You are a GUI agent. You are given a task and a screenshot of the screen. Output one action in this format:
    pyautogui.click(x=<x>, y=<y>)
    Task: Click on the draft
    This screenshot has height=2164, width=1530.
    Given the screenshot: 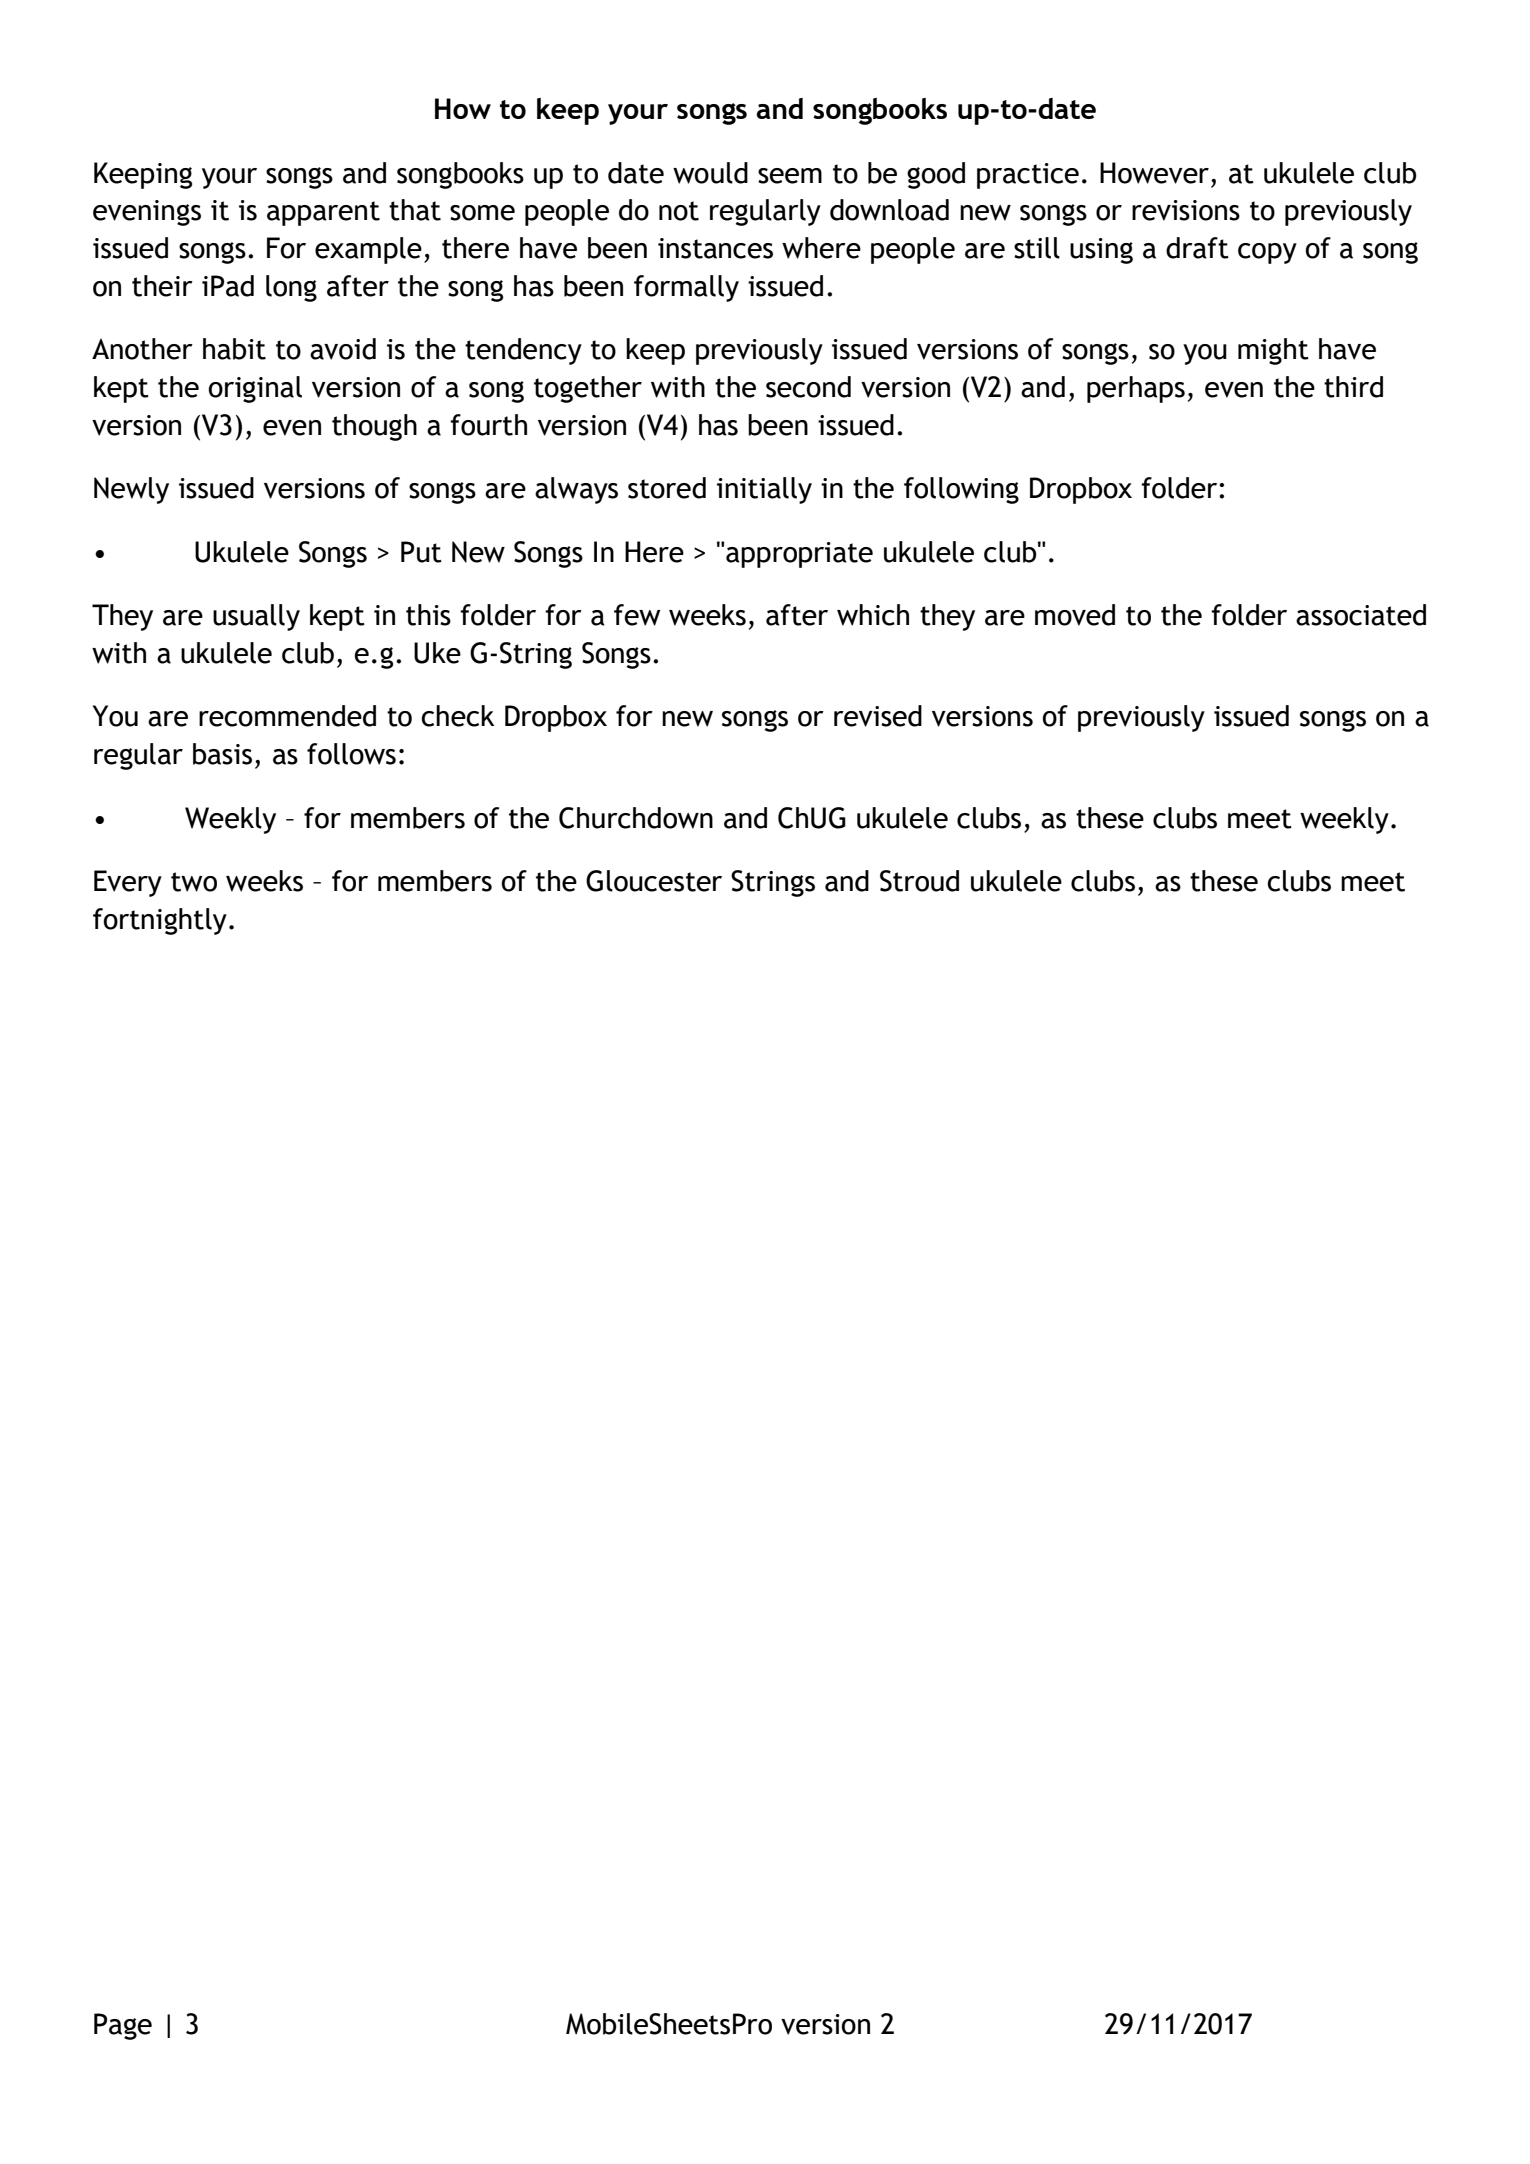 What is the action you would take?
    pyautogui.click(x=1197, y=248)
